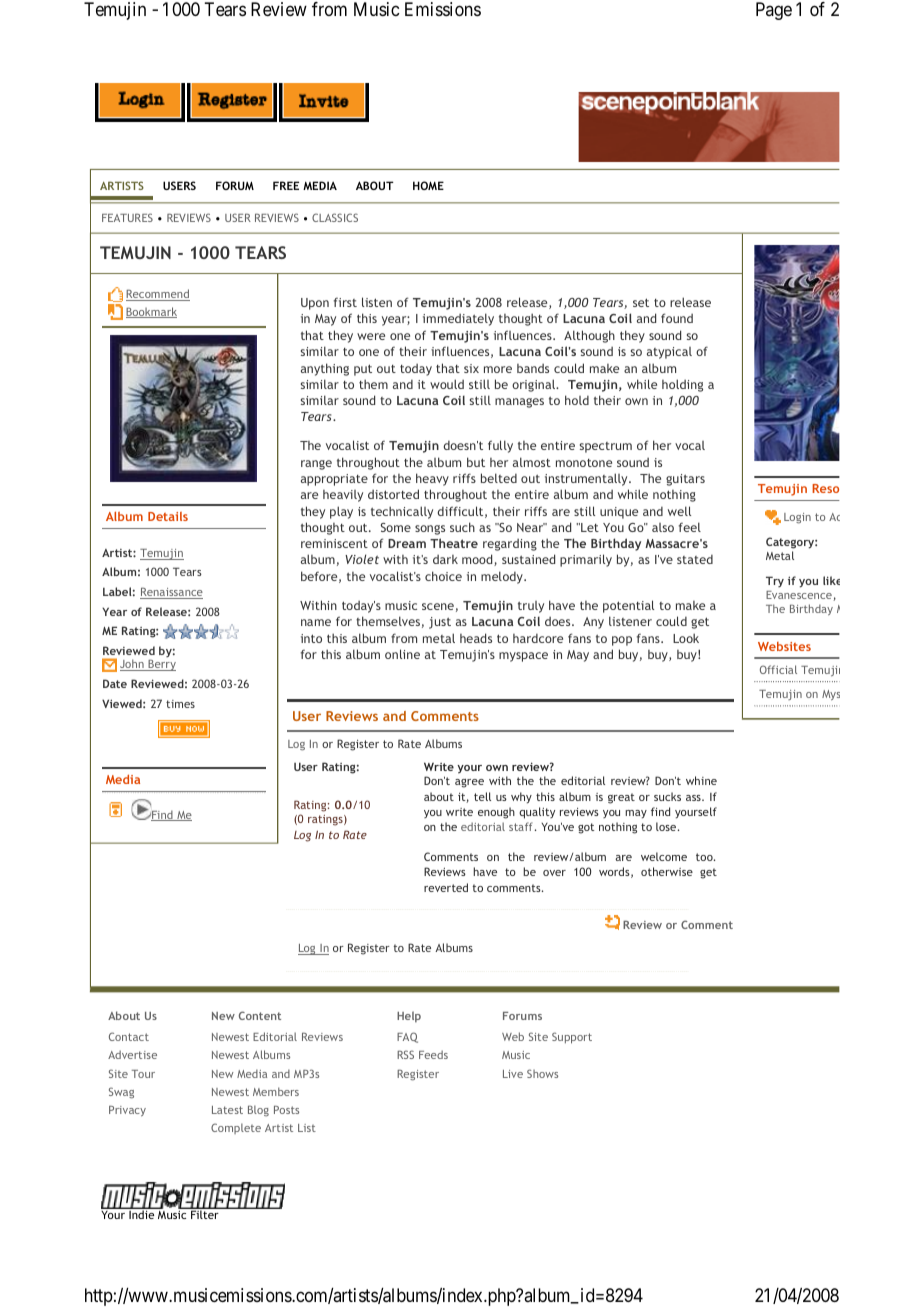 This page has width=924, height=1307. Describe the element at coordinates (171, 593) in the page. I see `Renaissance` at that location.
